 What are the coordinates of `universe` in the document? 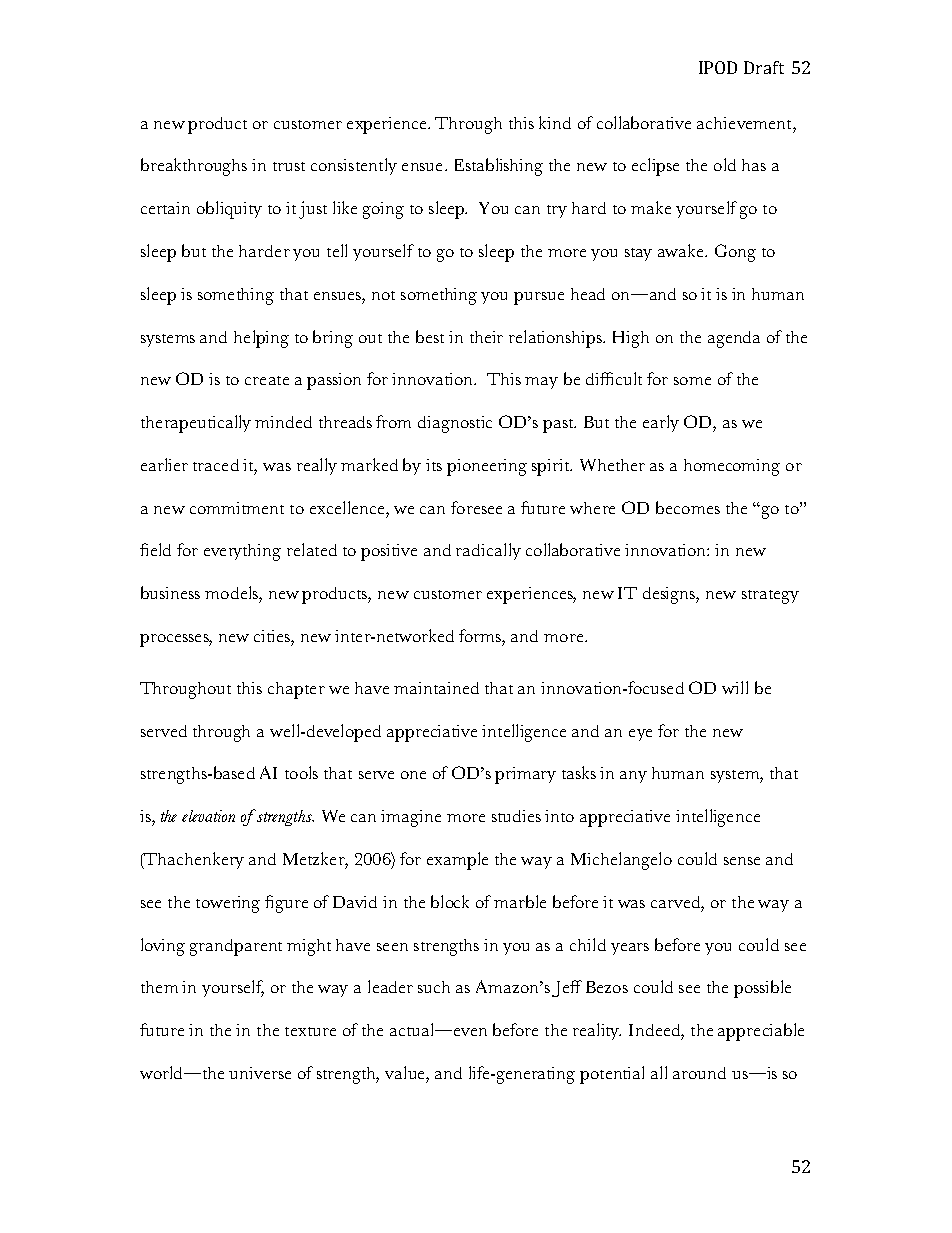 It's located at (260, 1073).
